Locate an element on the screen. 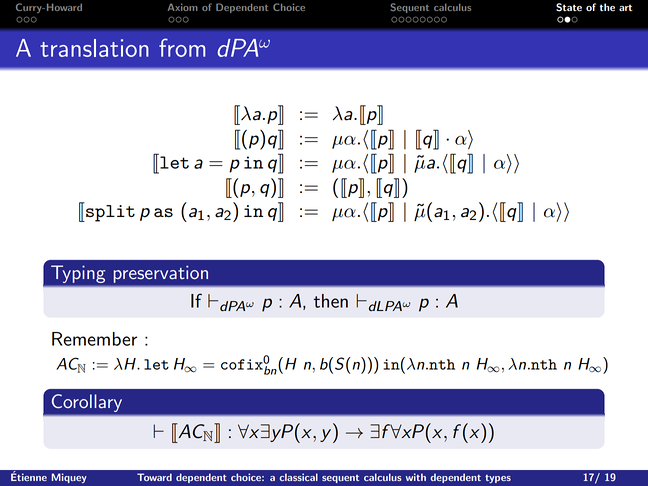 This screenshot has width=648, height=486. from is located at coordinates (182, 47).
